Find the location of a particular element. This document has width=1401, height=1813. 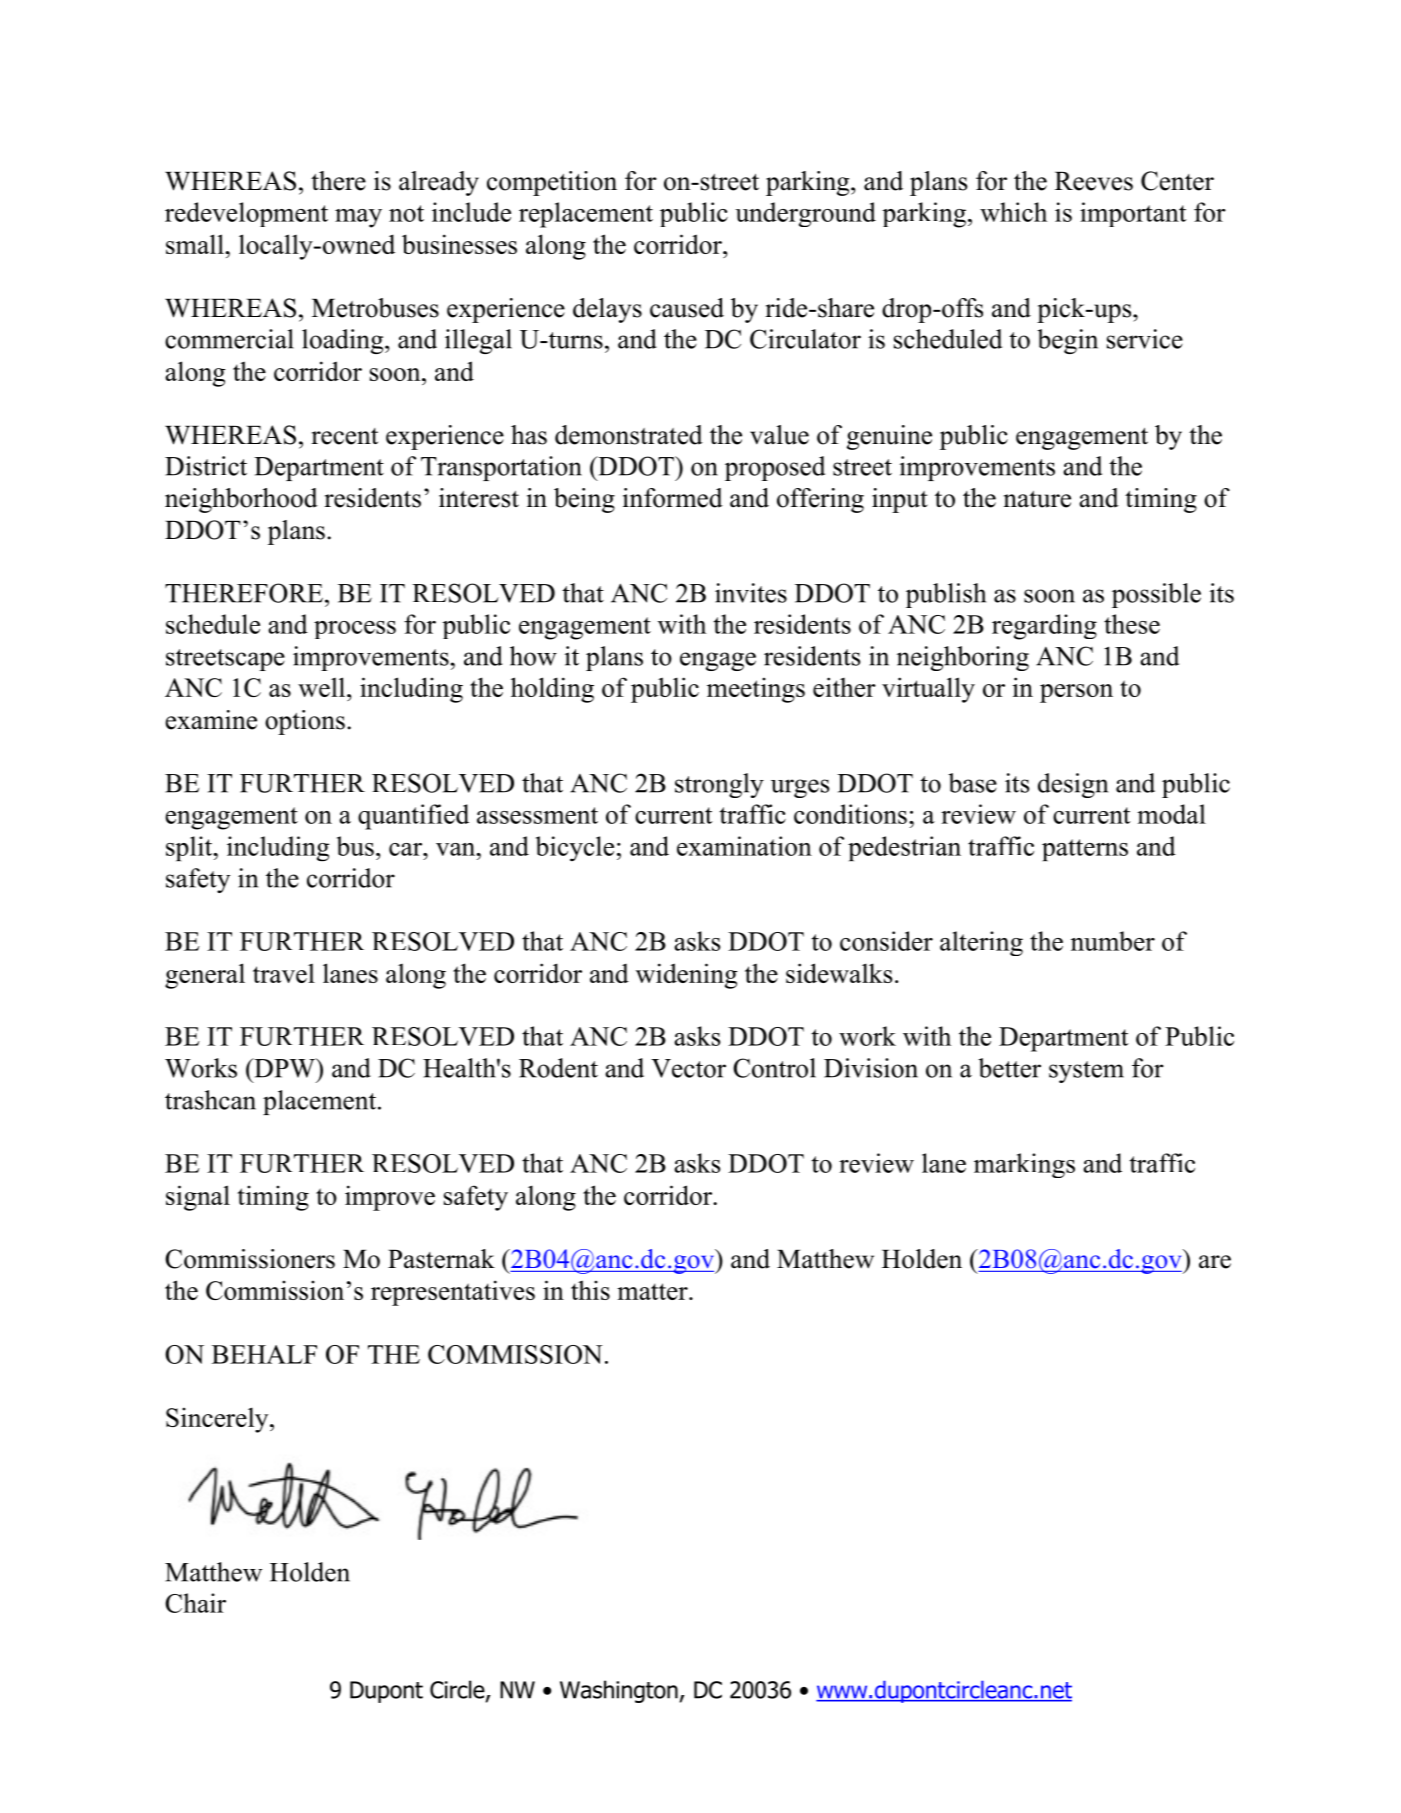

Vector is located at coordinates (688, 1068).
